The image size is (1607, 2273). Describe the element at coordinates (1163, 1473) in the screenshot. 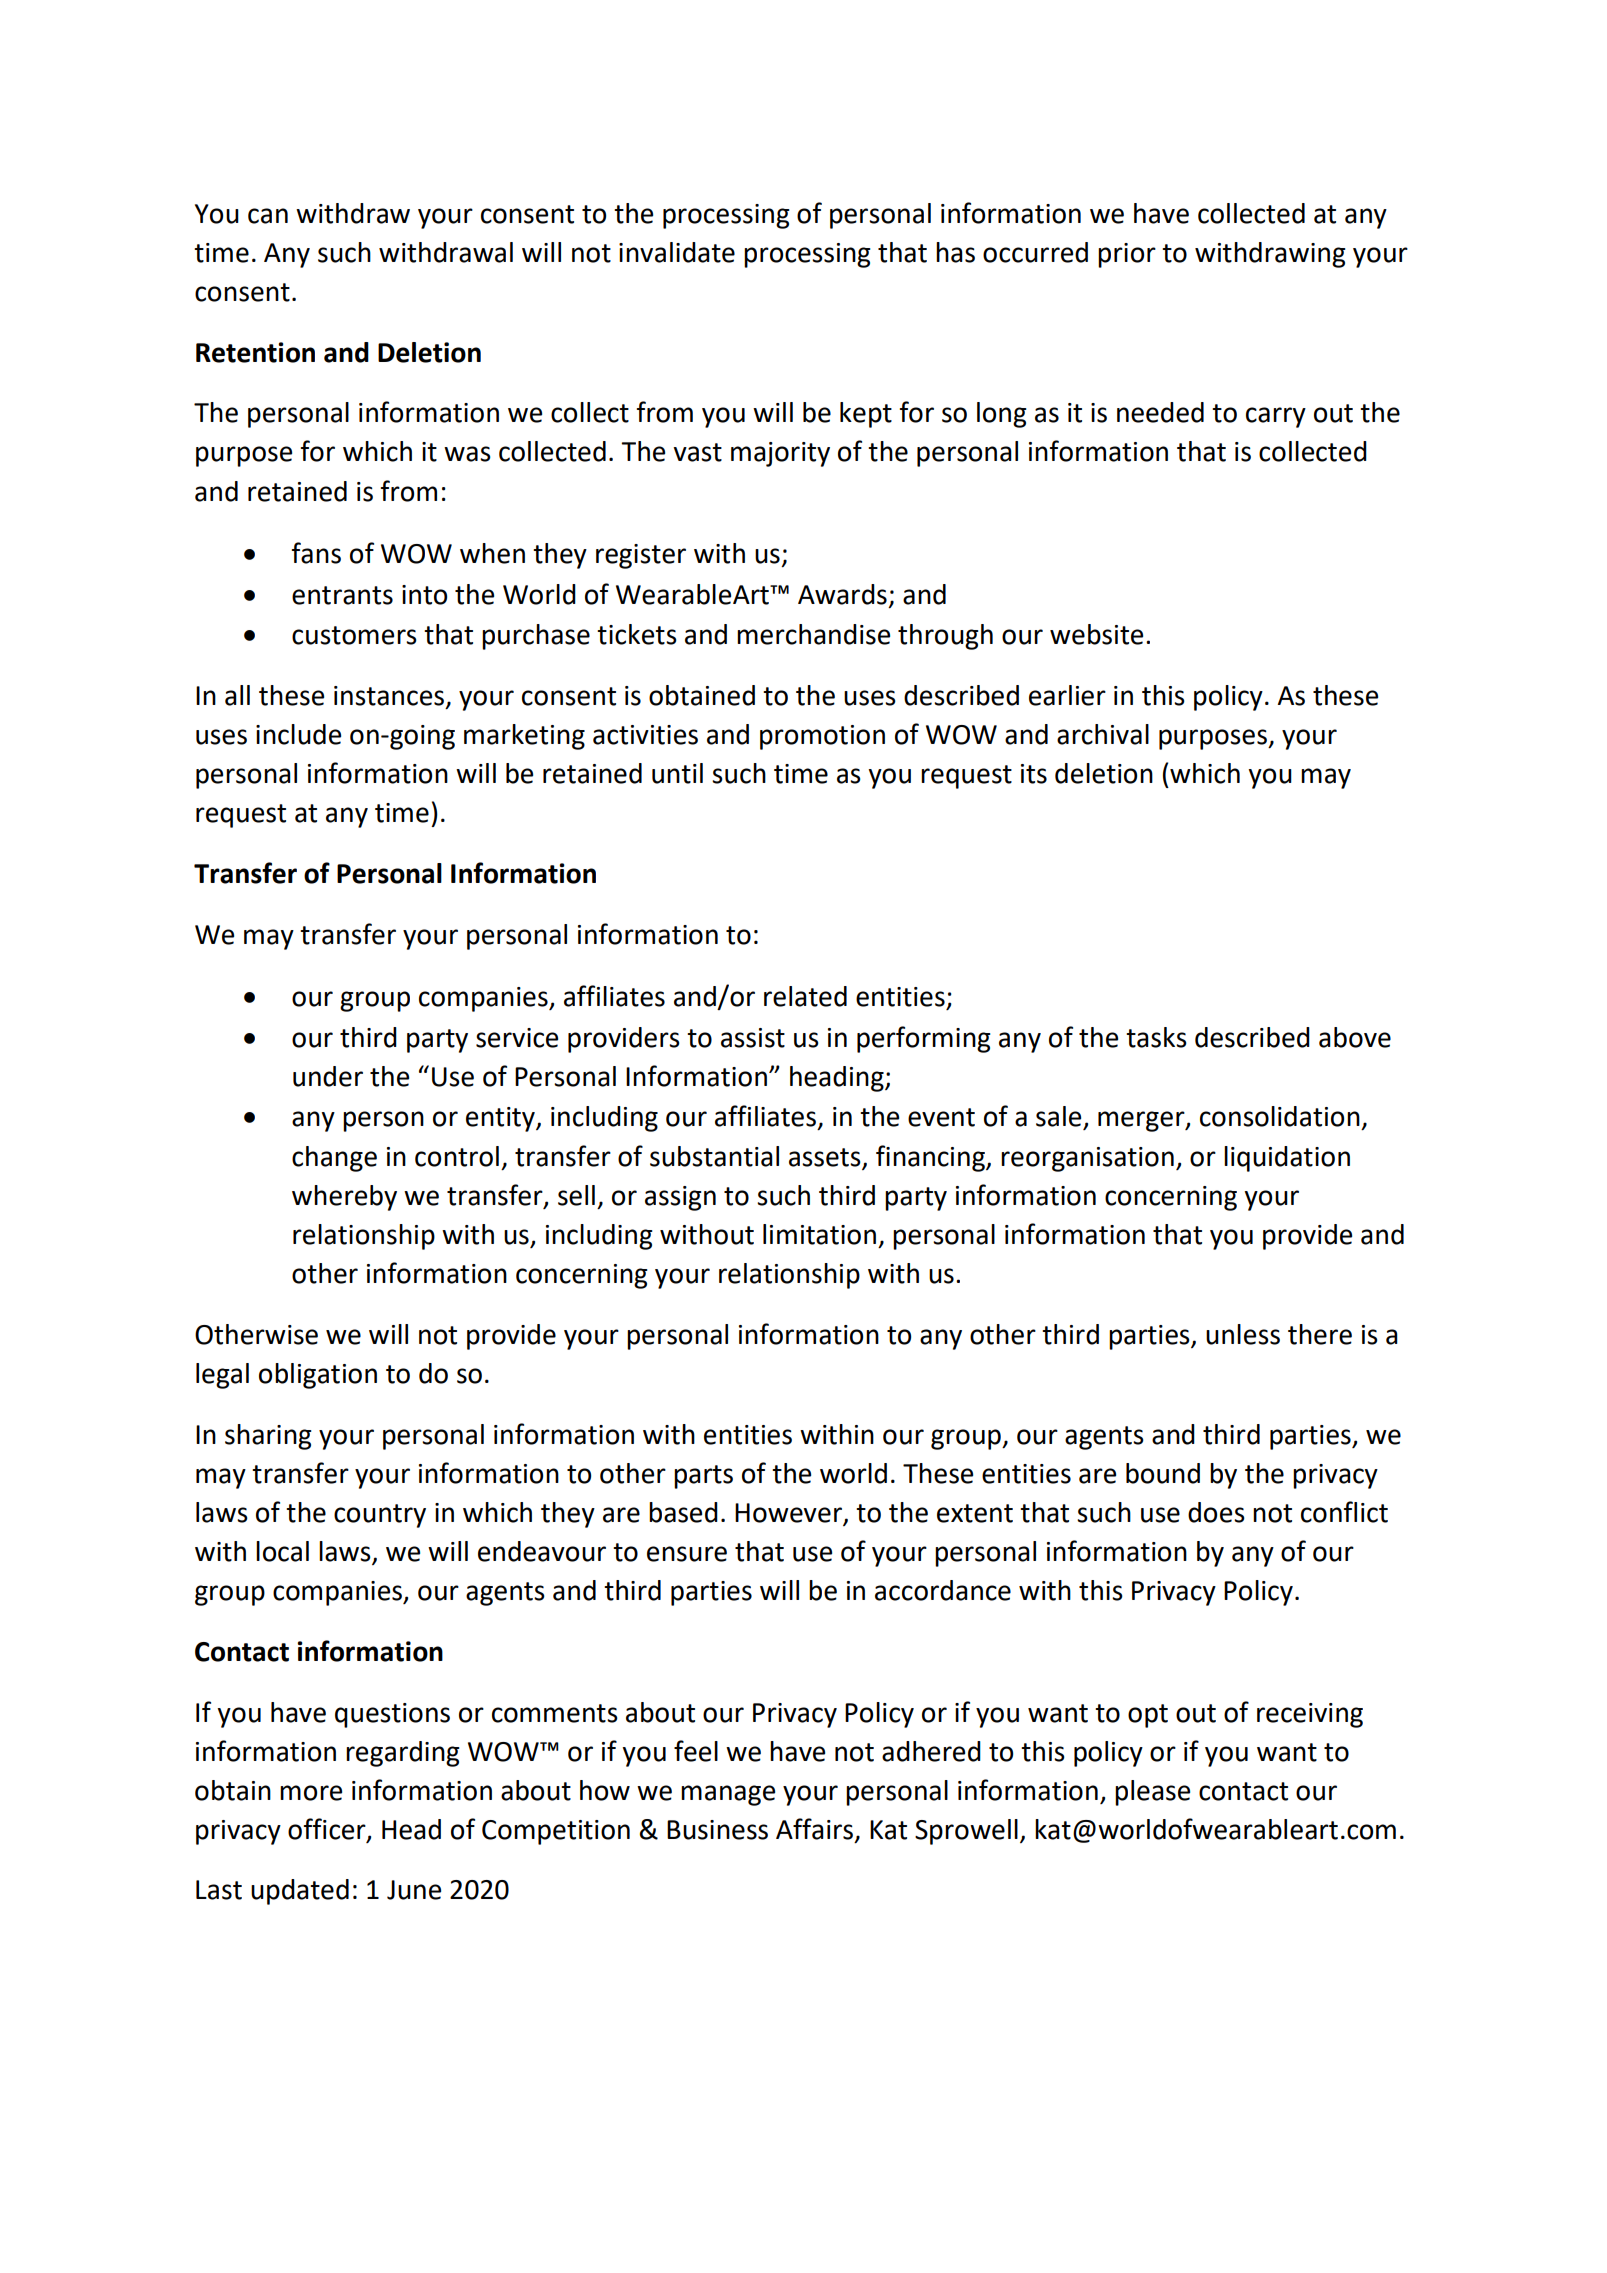

I see `bound` at that location.
